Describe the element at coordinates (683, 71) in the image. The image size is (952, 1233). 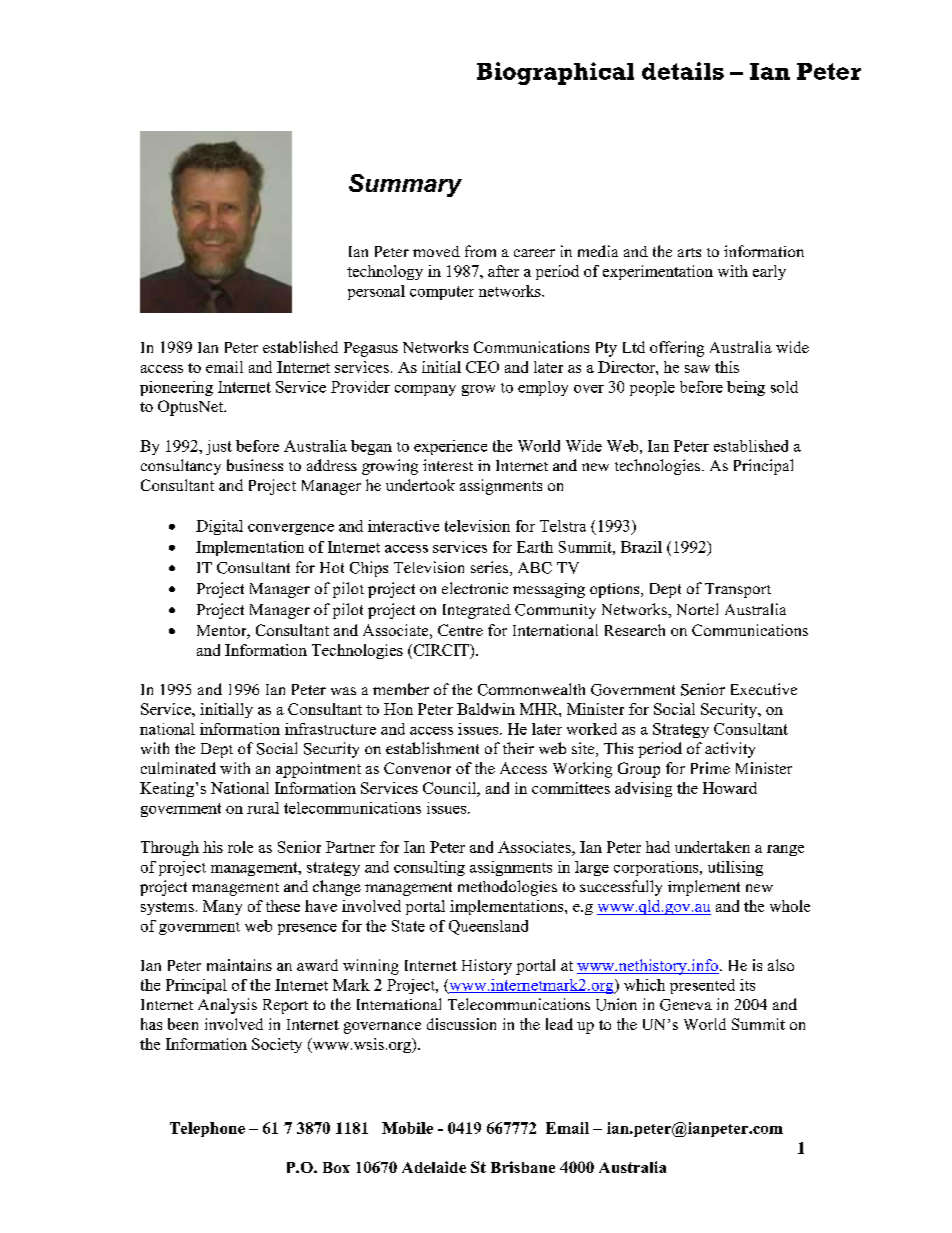
I see `details` at that location.
